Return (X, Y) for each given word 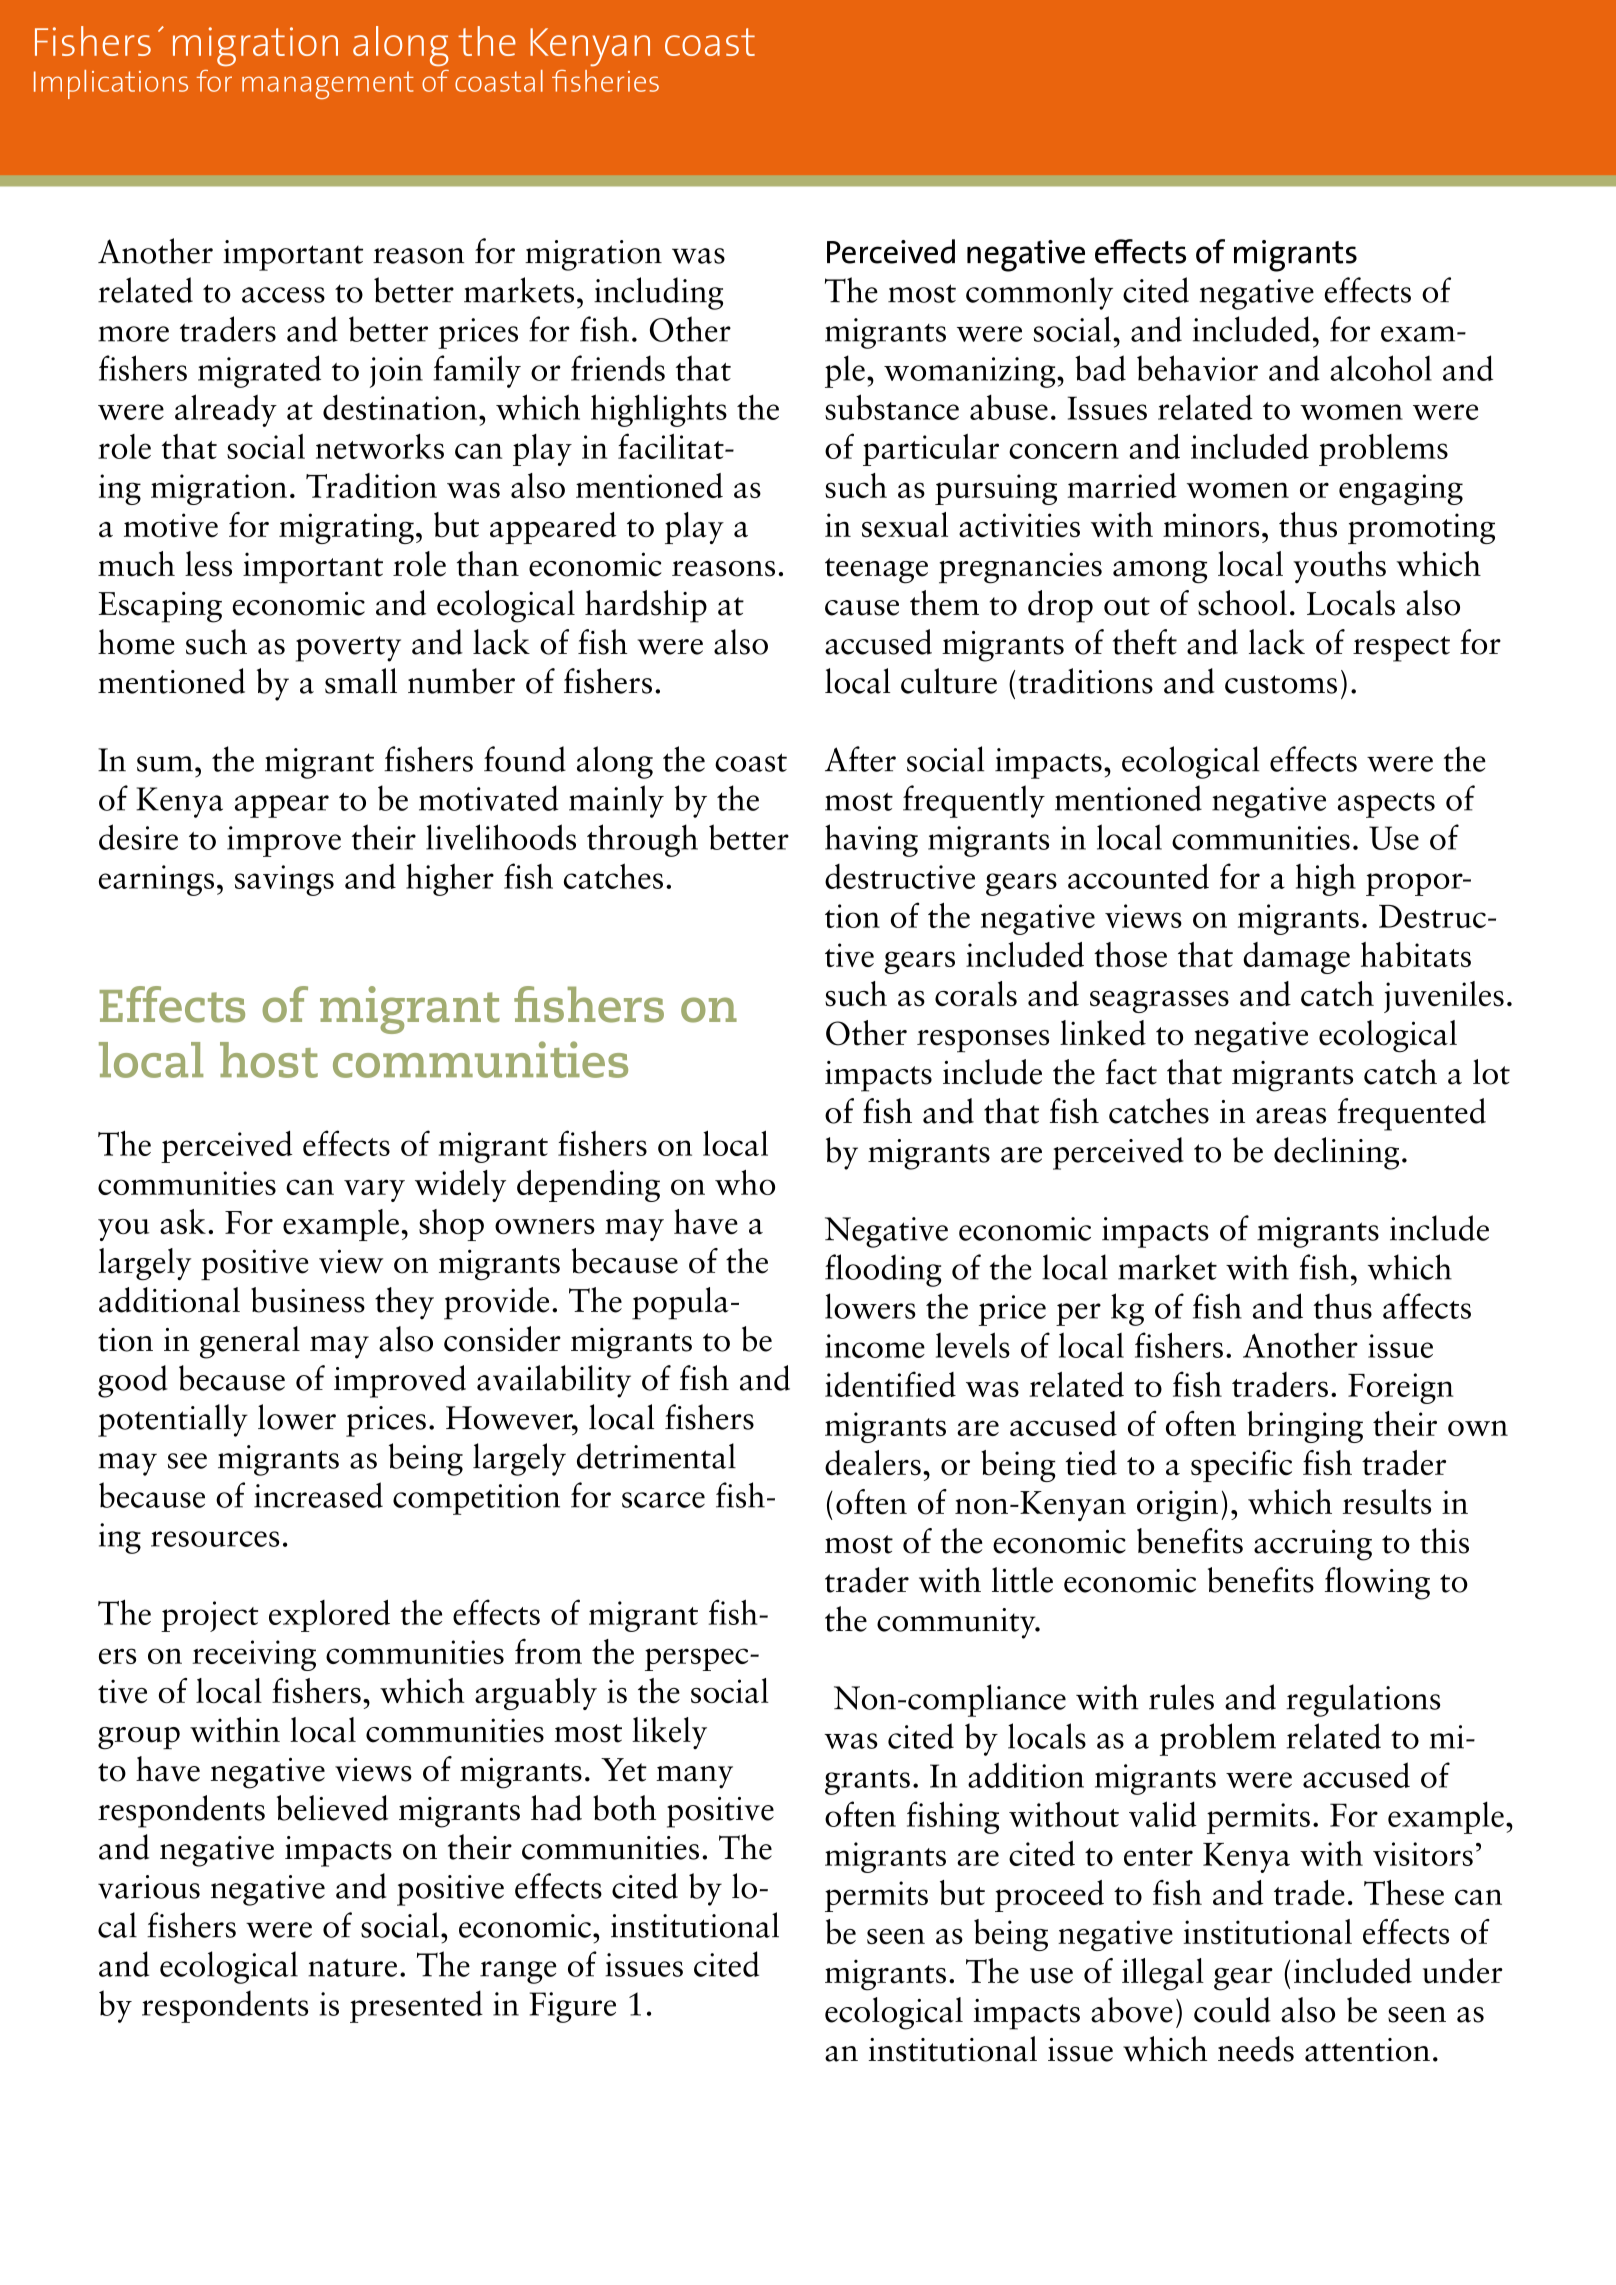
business (308, 1300)
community (957, 1623)
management (328, 85)
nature (352, 1967)
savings (284, 880)
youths (1339, 567)
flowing (1377, 1583)
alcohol (1381, 368)
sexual (905, 525)
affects (1427, 1306)
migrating (346, 528)
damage (1296, 958)
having (871, 840)
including (658, 293)
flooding (883, 1270)
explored (329, 1615)
